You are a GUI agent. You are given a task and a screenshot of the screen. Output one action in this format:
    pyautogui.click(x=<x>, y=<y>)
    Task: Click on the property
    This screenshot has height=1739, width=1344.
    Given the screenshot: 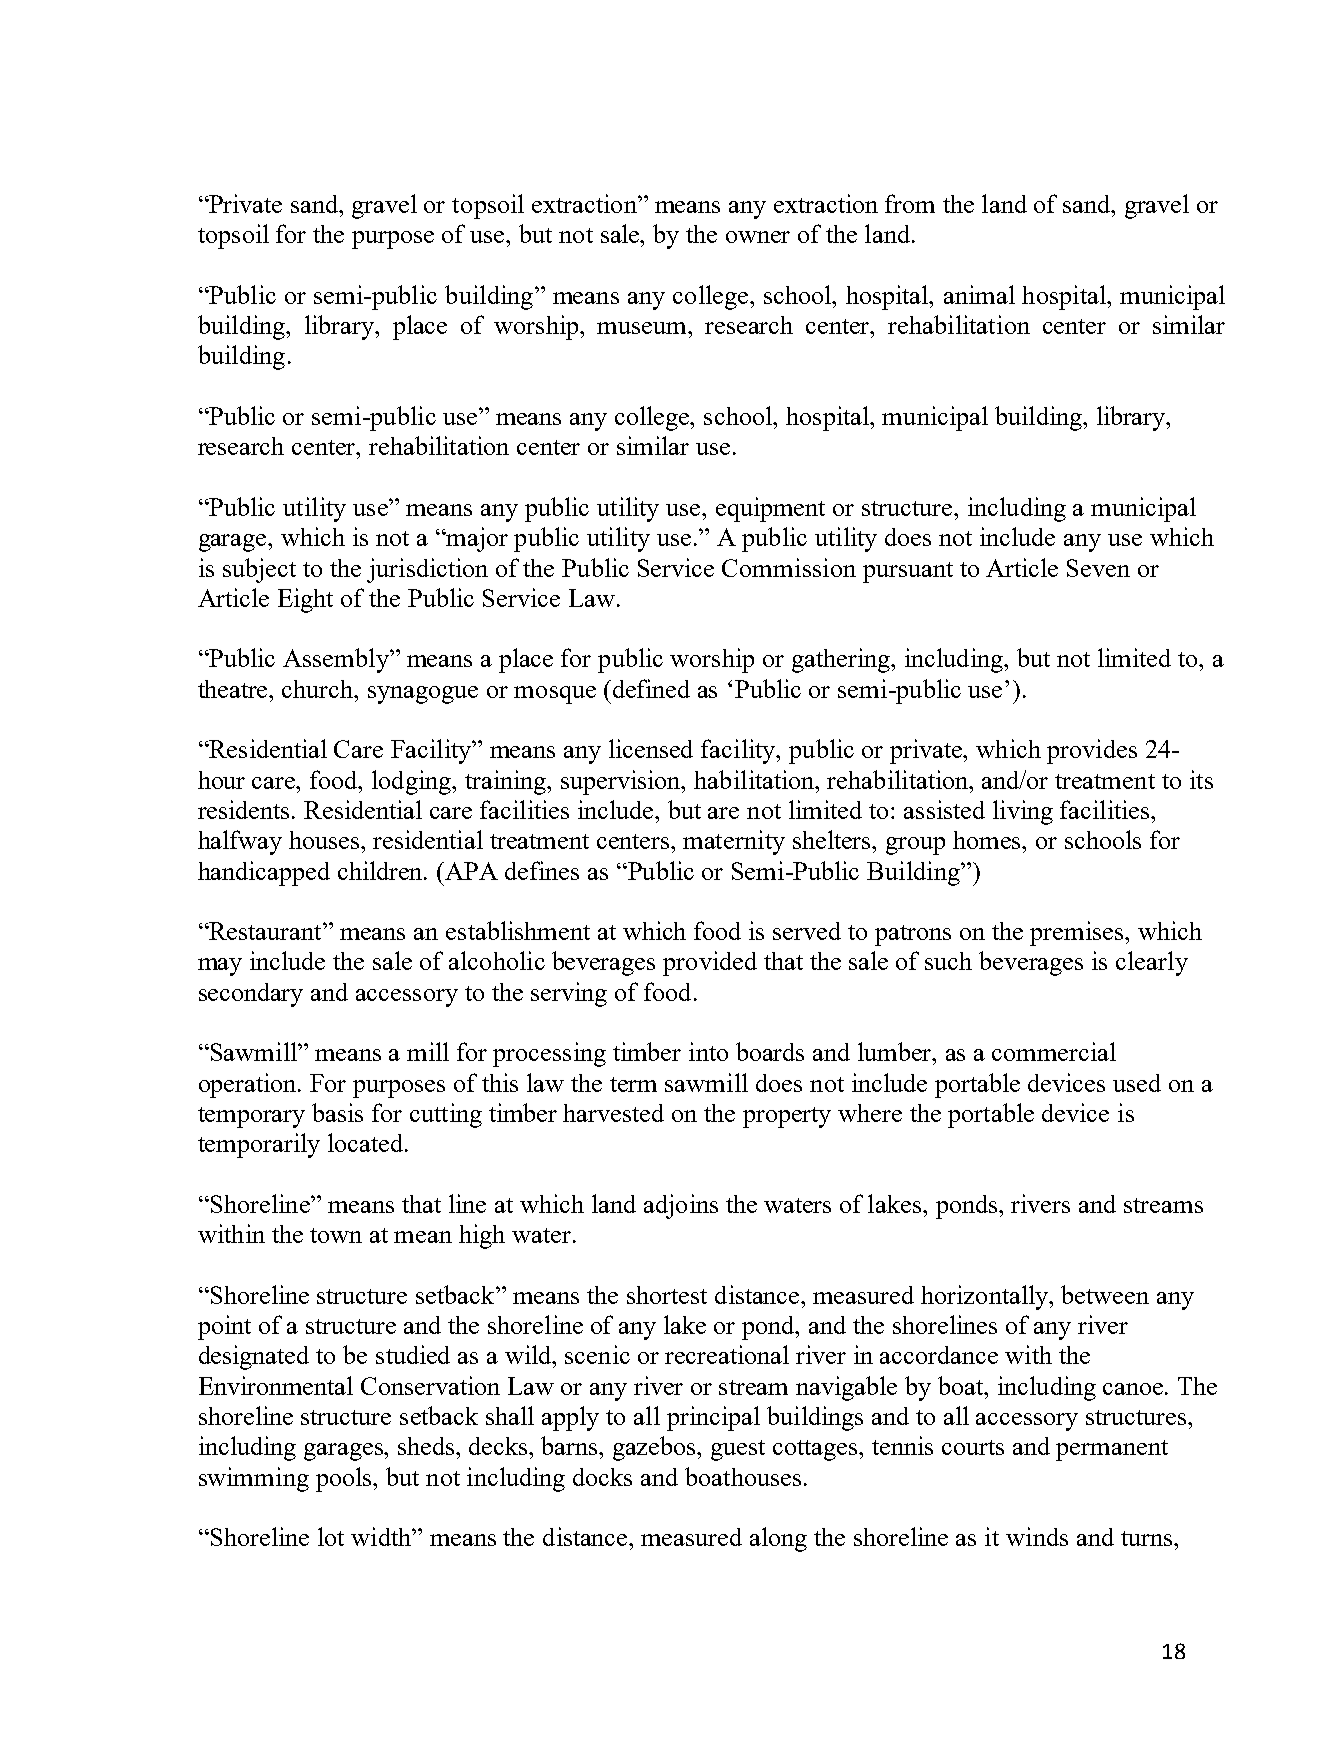 What is the action you would take?
    pyautogui.click(x=787, y=1117)
